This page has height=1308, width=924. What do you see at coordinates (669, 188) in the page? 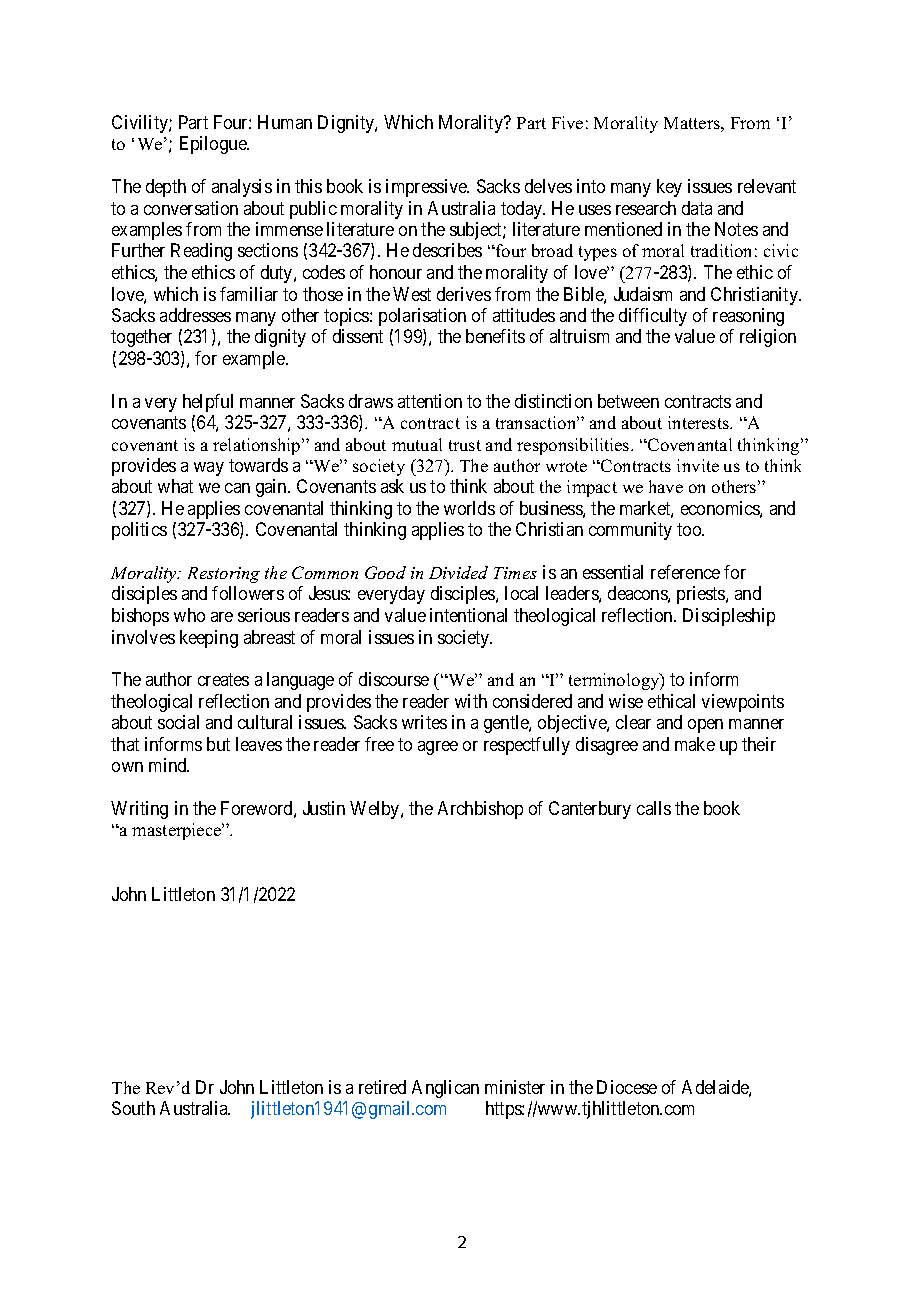
I see `key` at bounding box center [669, 188].
